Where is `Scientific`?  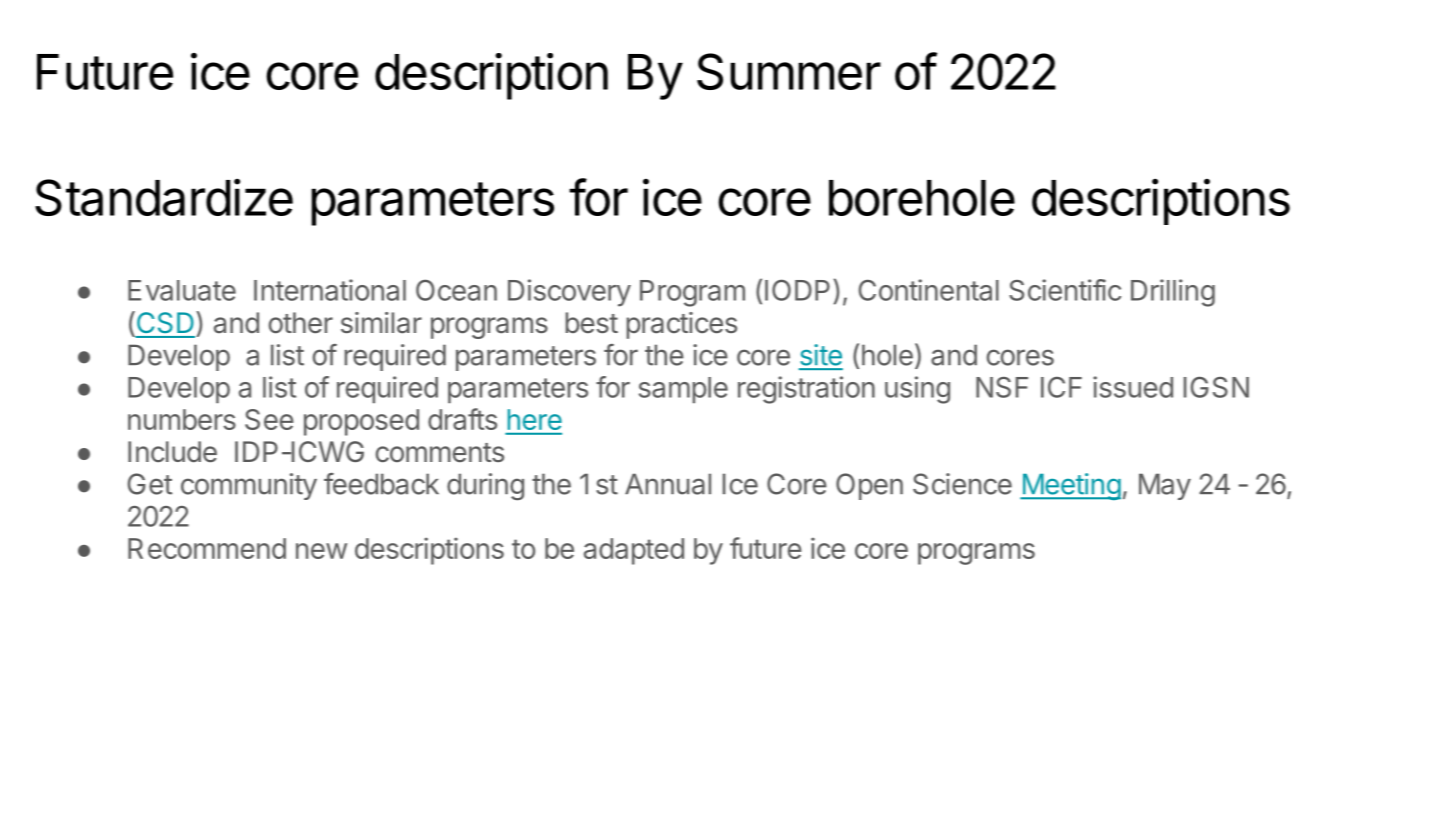 Scientific is located at coordinates (1065, 290).
